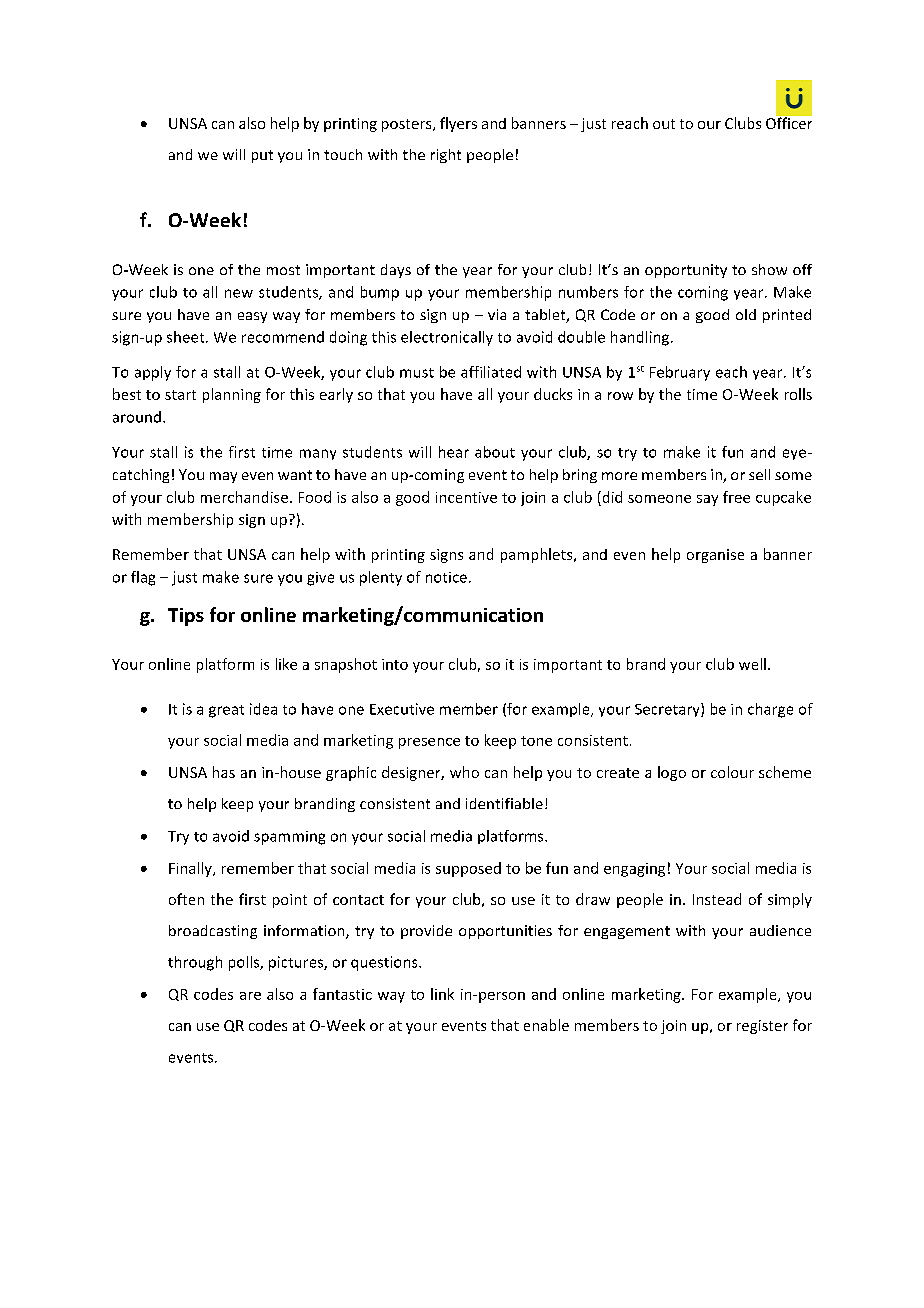 The width and height of the screenshot is (924, 1308). What do you see at coordinates (746, 314) in the screenshot?
I see `old` at bounding box center [746, 314].
